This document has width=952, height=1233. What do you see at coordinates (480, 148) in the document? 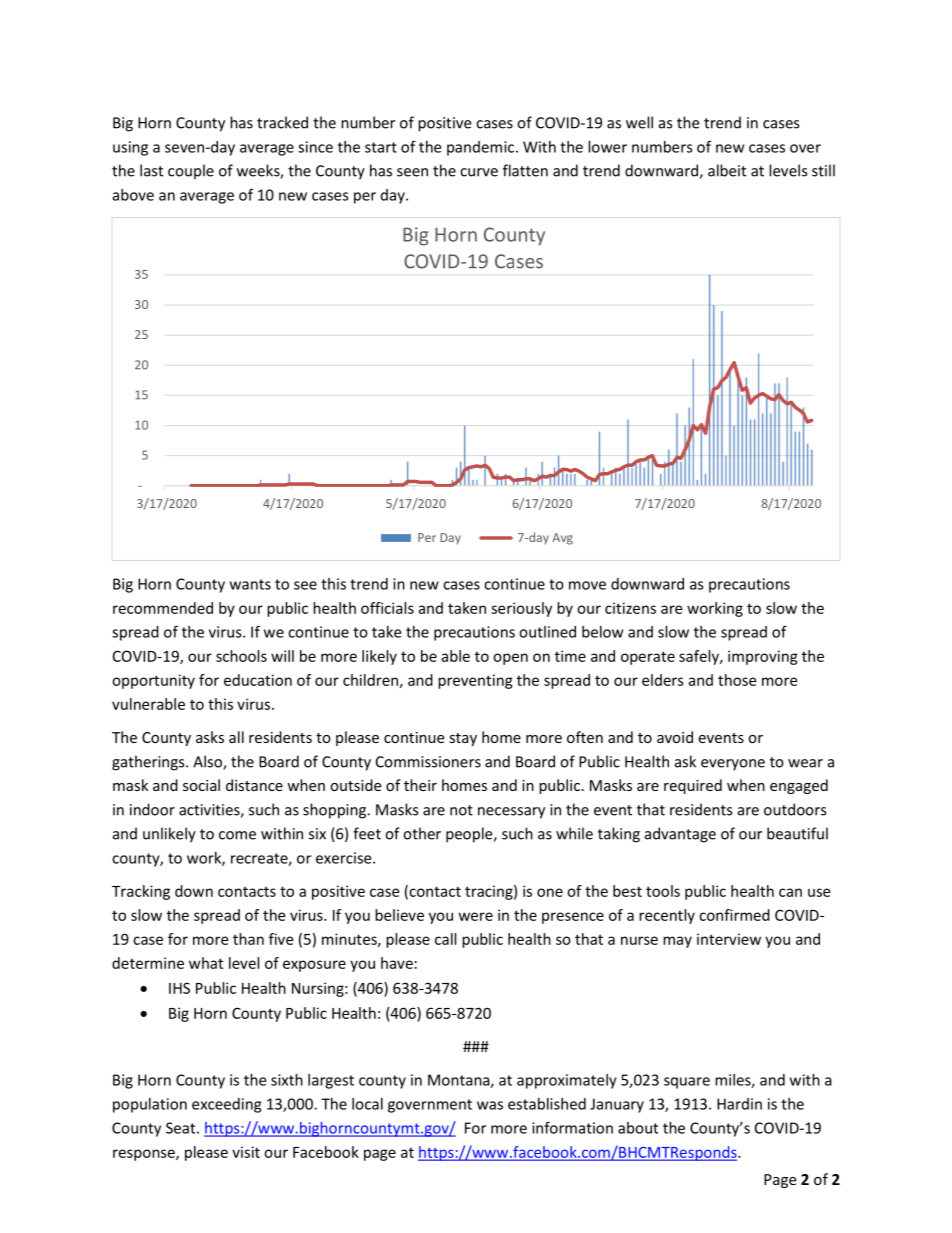
I see `pandemic` at bounding box center [480, 148].
